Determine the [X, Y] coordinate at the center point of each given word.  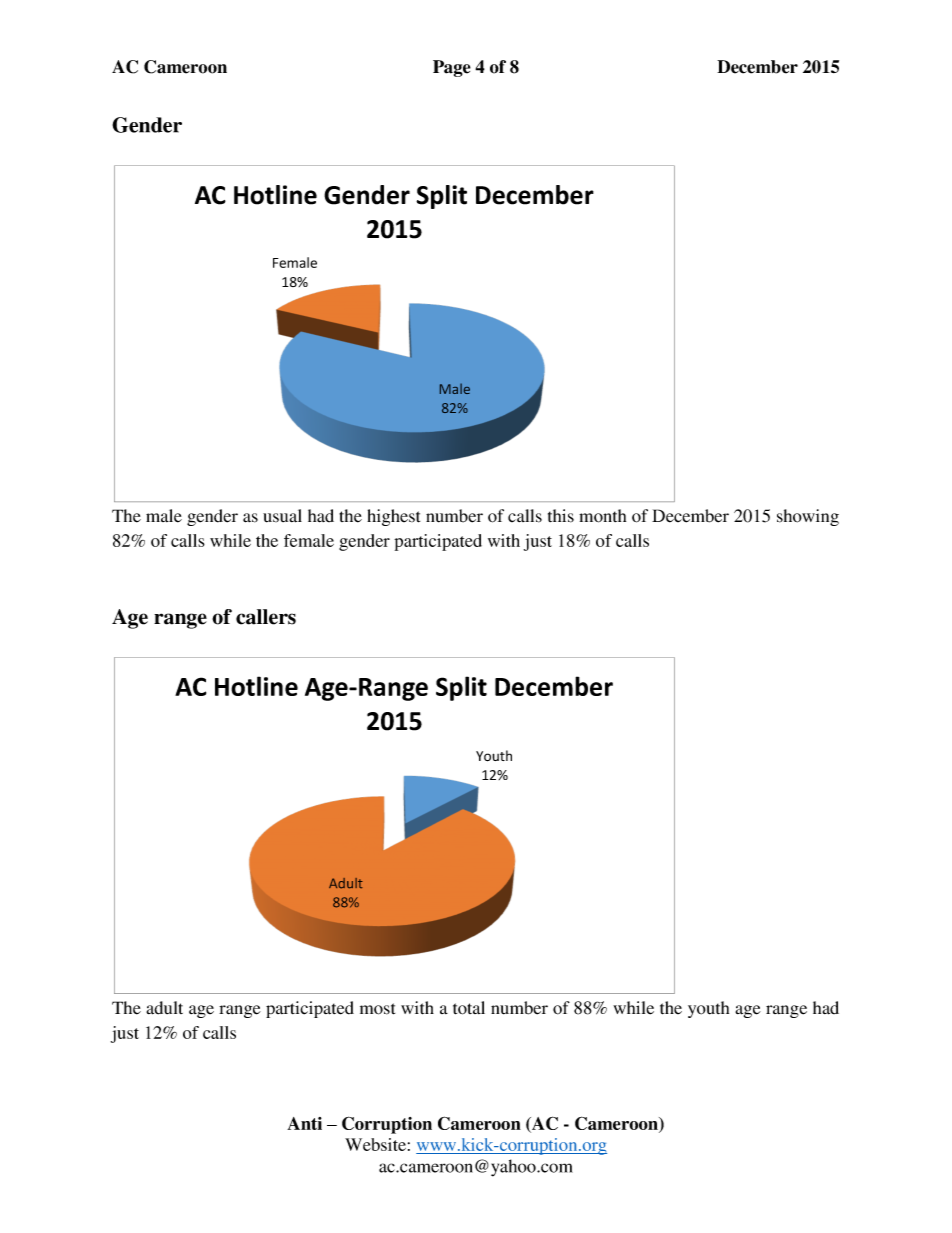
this [561, 516]
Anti [304, 1123]
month [602, 516]
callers [266, 617]
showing [808, 517]
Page [452, 68]
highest [393, 517]
